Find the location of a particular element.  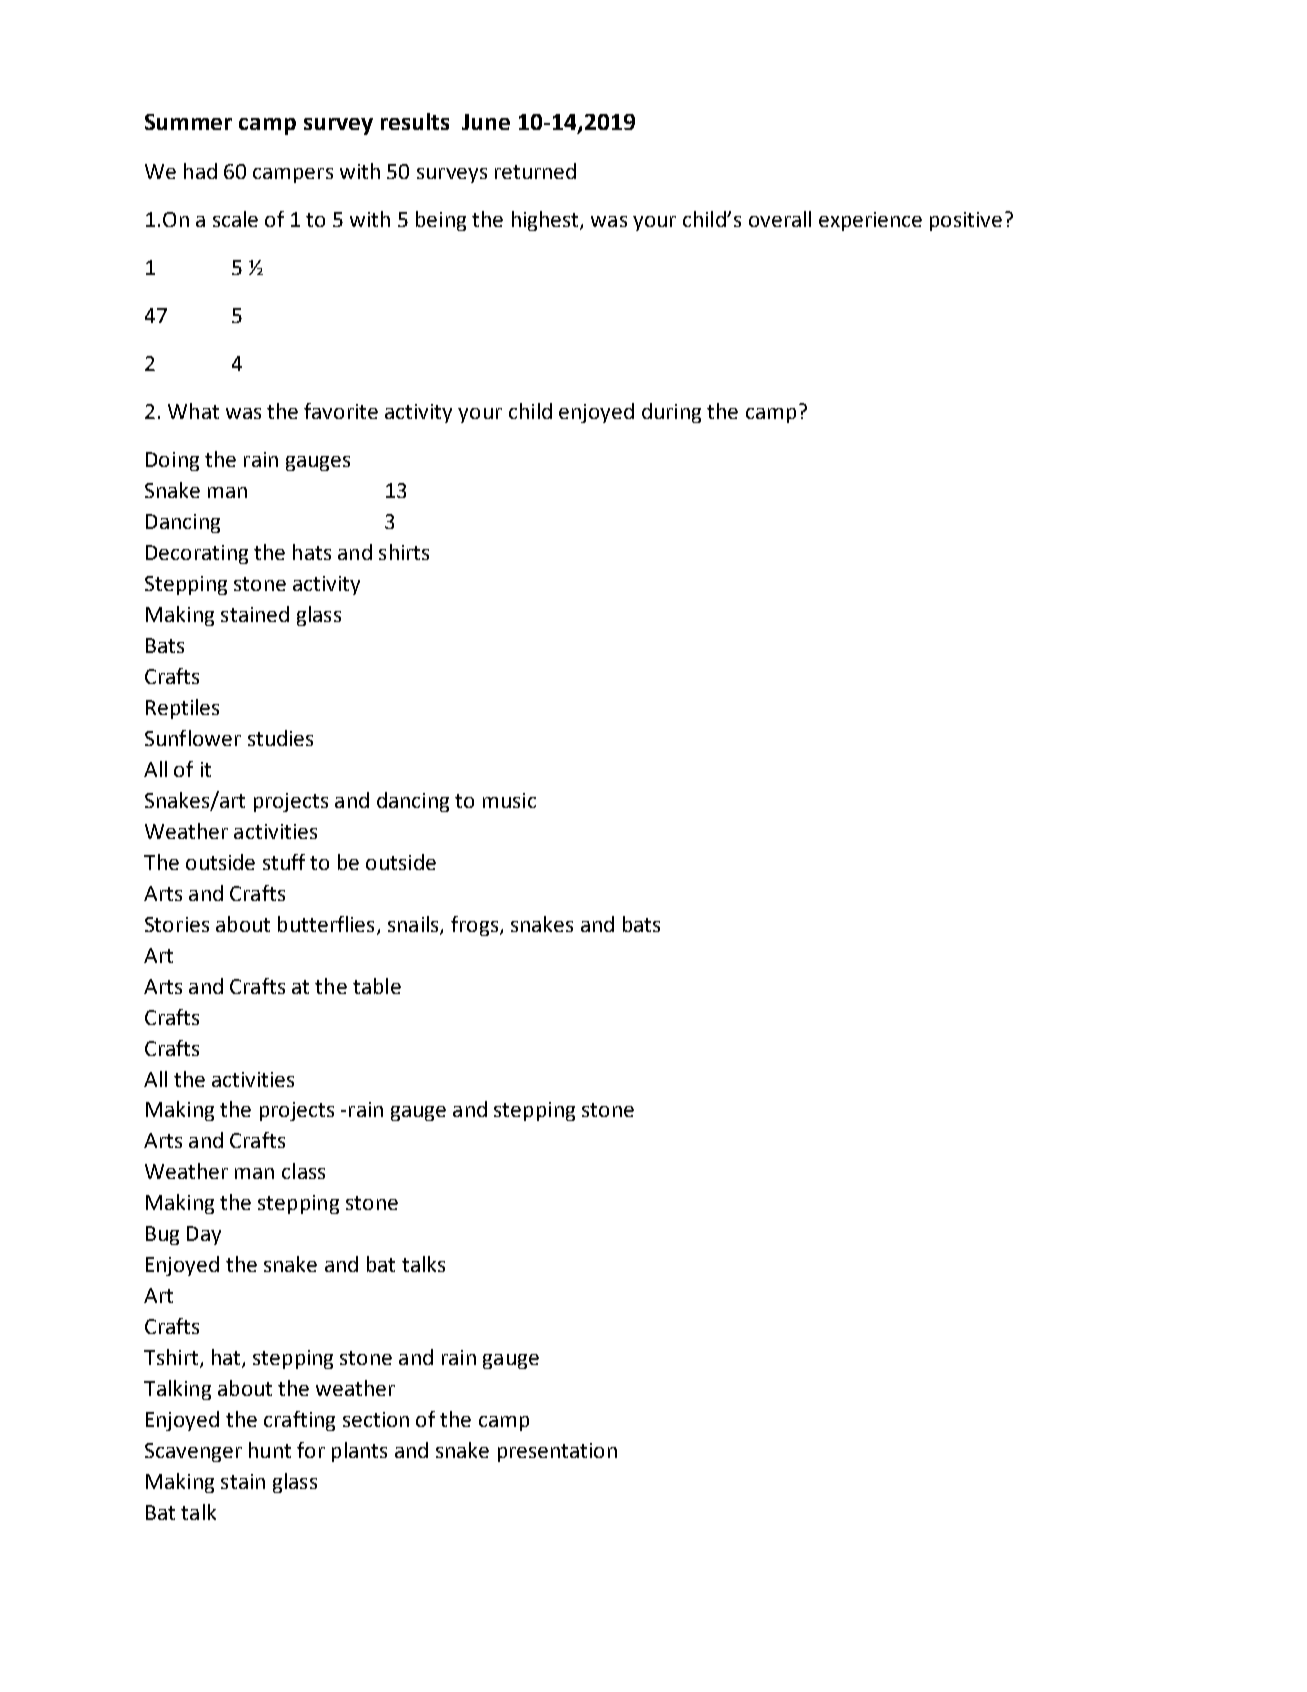

returned is located at coordinates (535, 171).
